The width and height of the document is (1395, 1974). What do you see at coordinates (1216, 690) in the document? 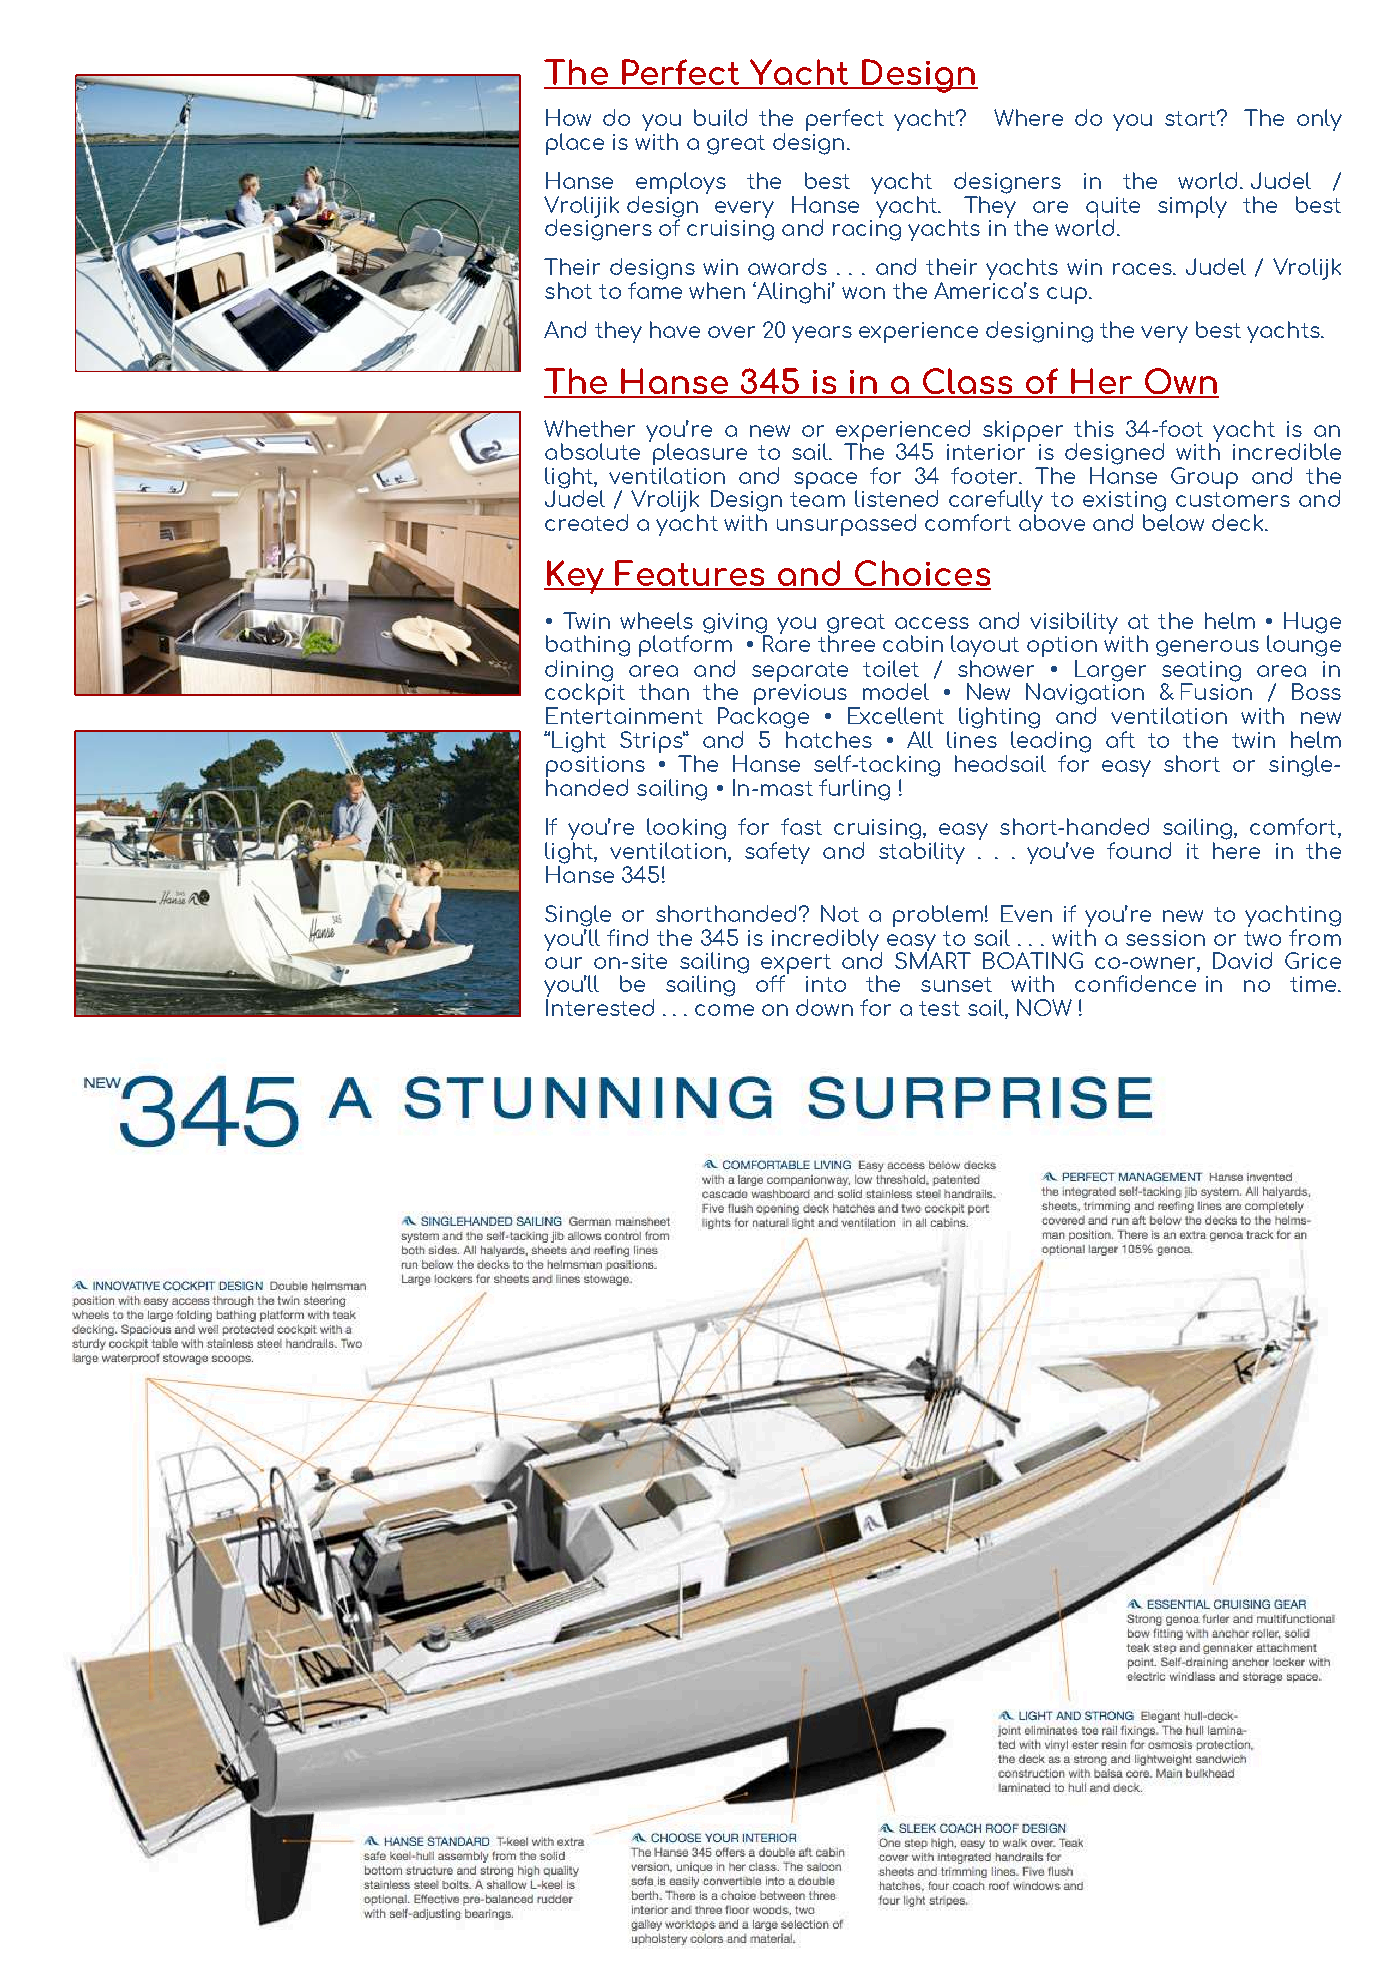
I see `Fusion` at bounding box center [1216, 690].
